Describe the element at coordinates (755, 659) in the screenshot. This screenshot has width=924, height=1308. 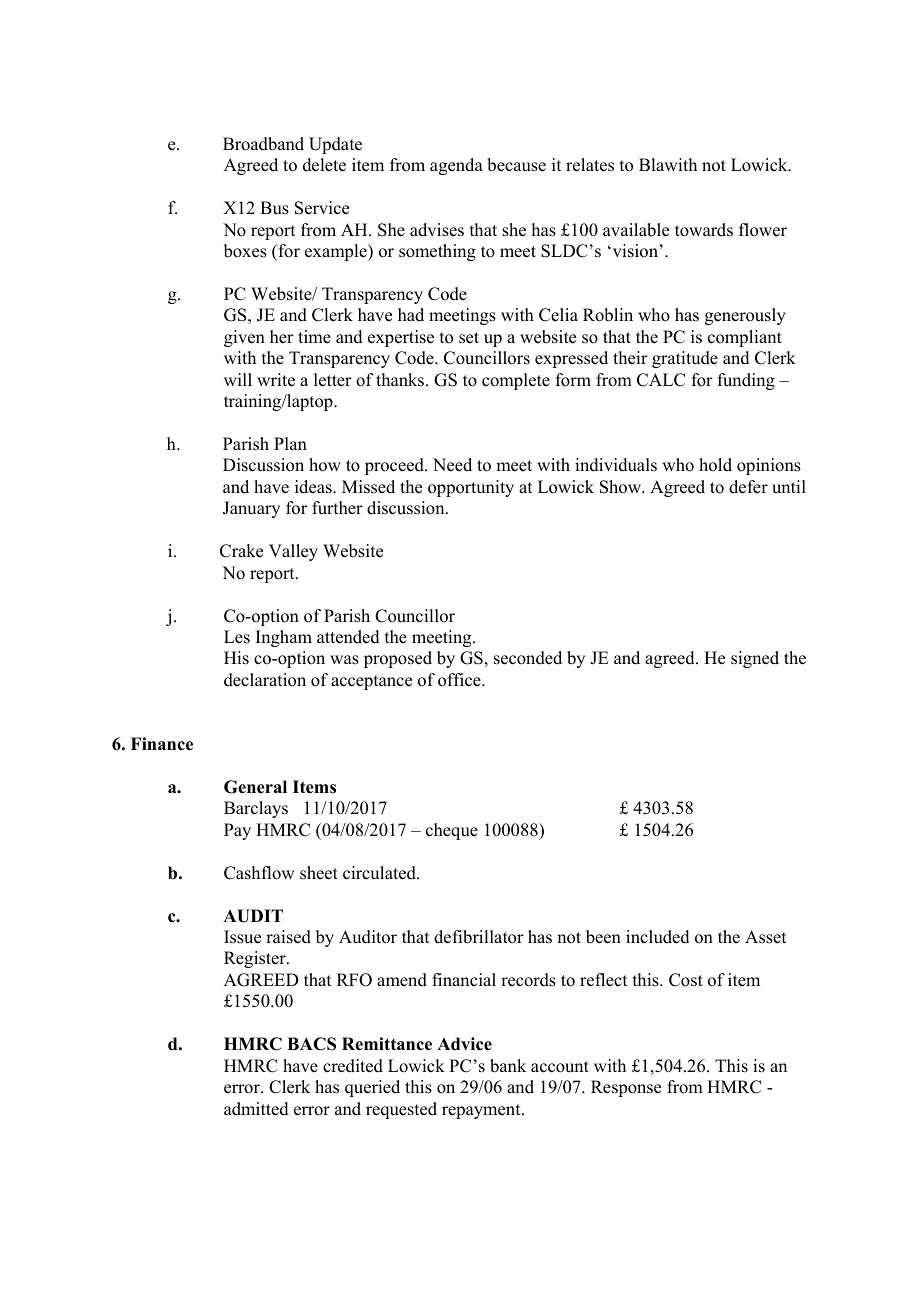
I see `signed` at that location.
